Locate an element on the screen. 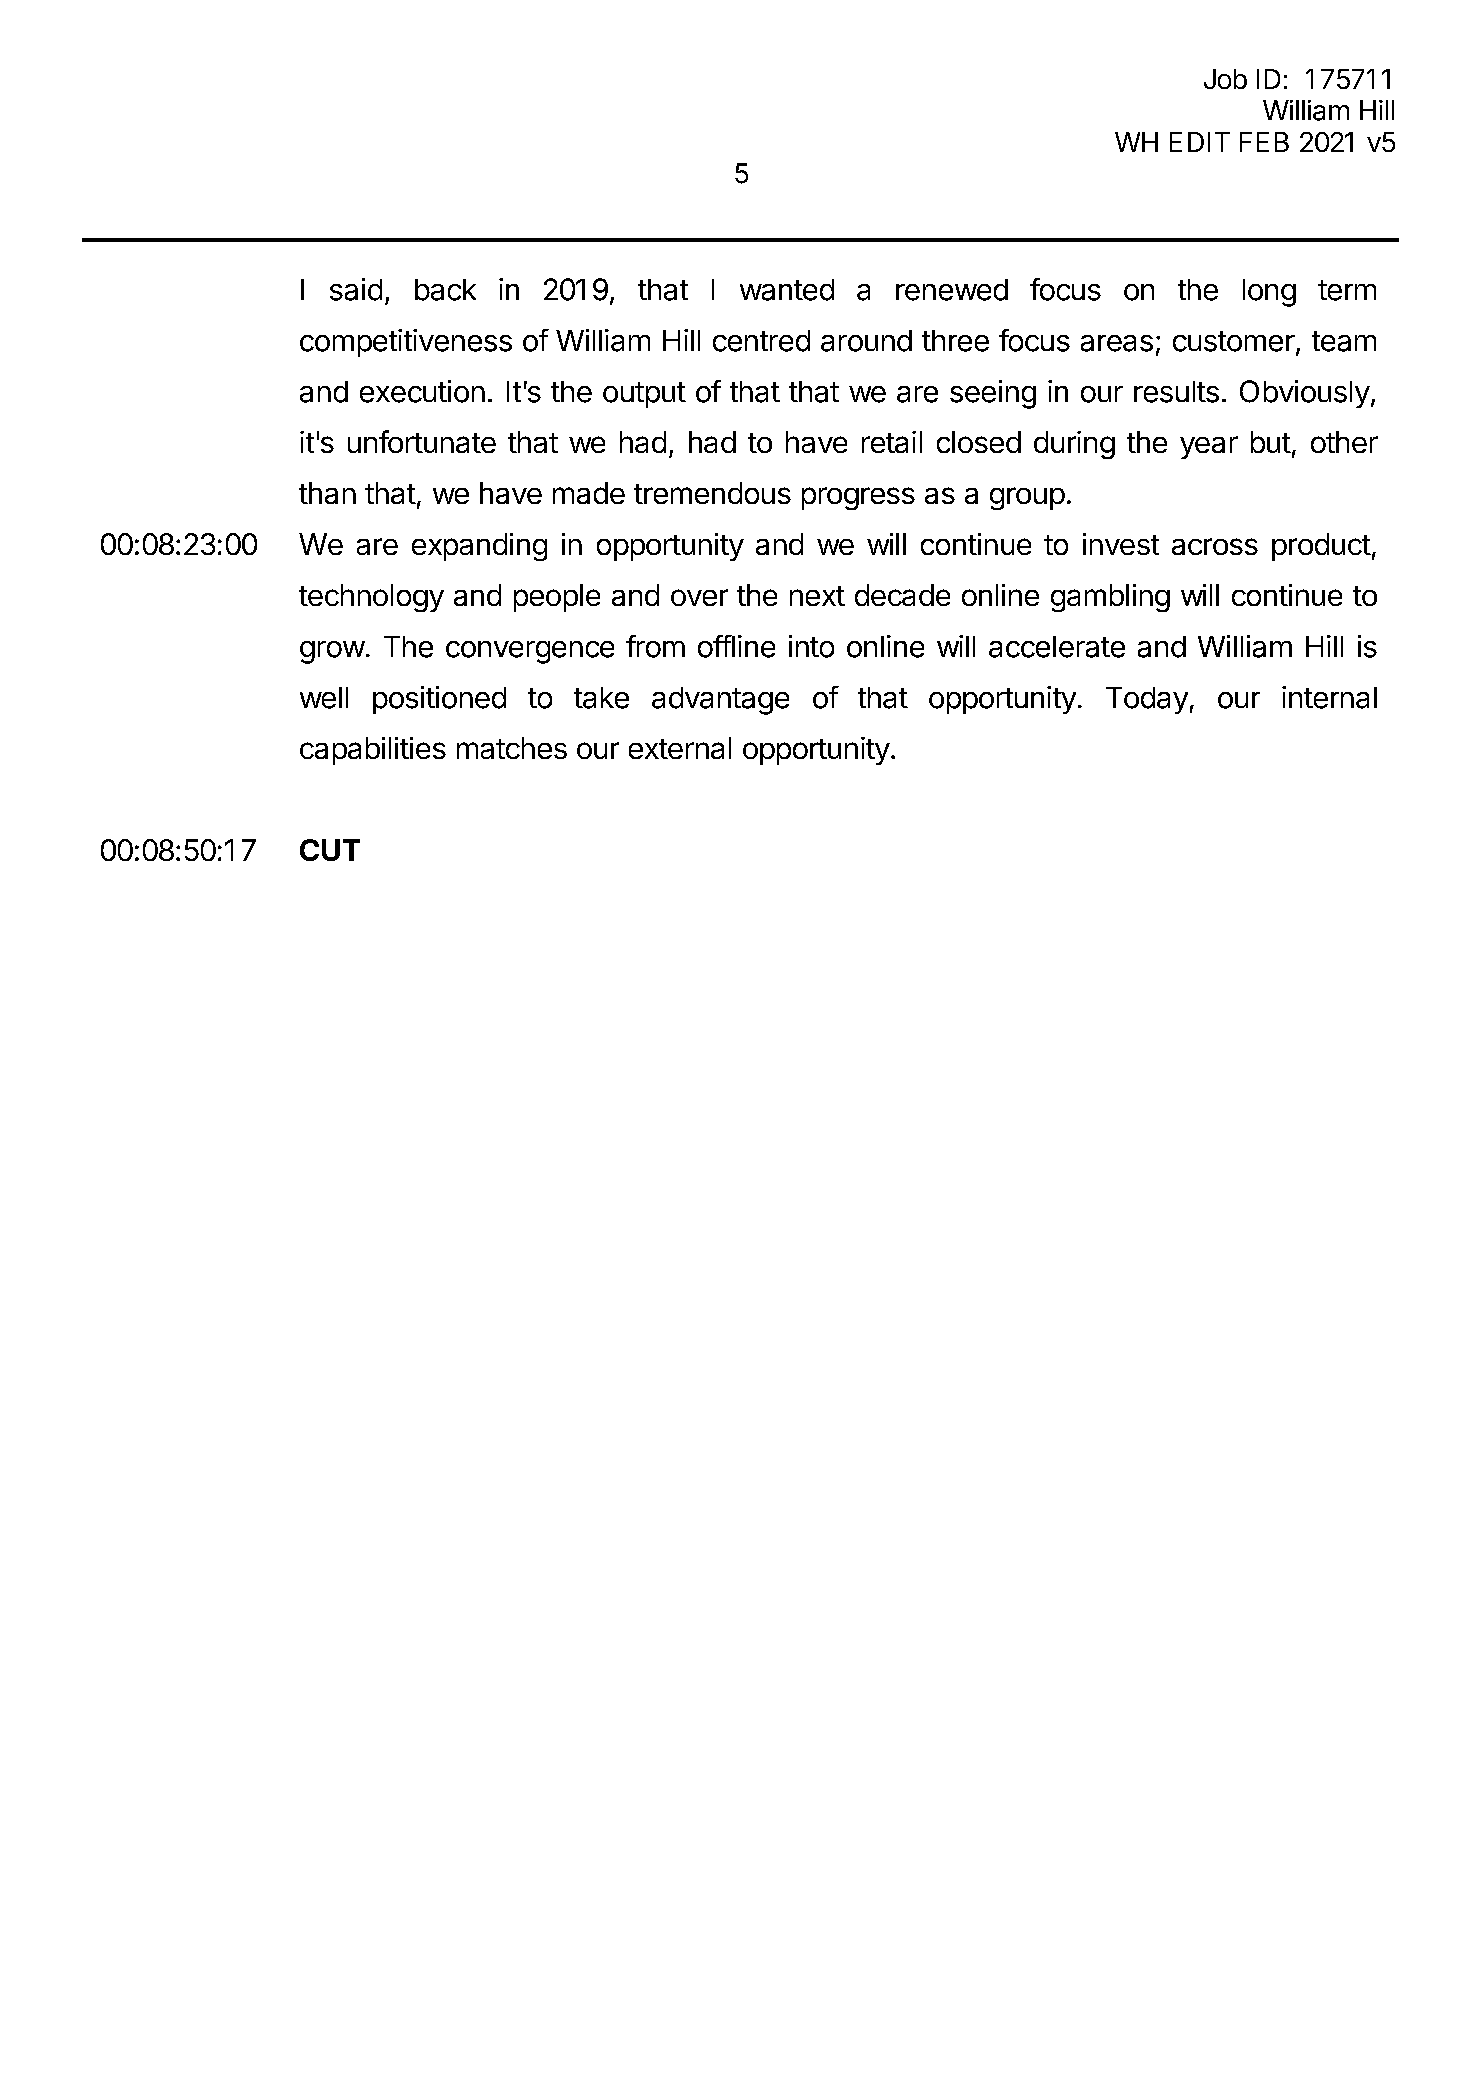 The width and height of the screenshot is (1481, 2093). next is located at coordinates (817, 596).
